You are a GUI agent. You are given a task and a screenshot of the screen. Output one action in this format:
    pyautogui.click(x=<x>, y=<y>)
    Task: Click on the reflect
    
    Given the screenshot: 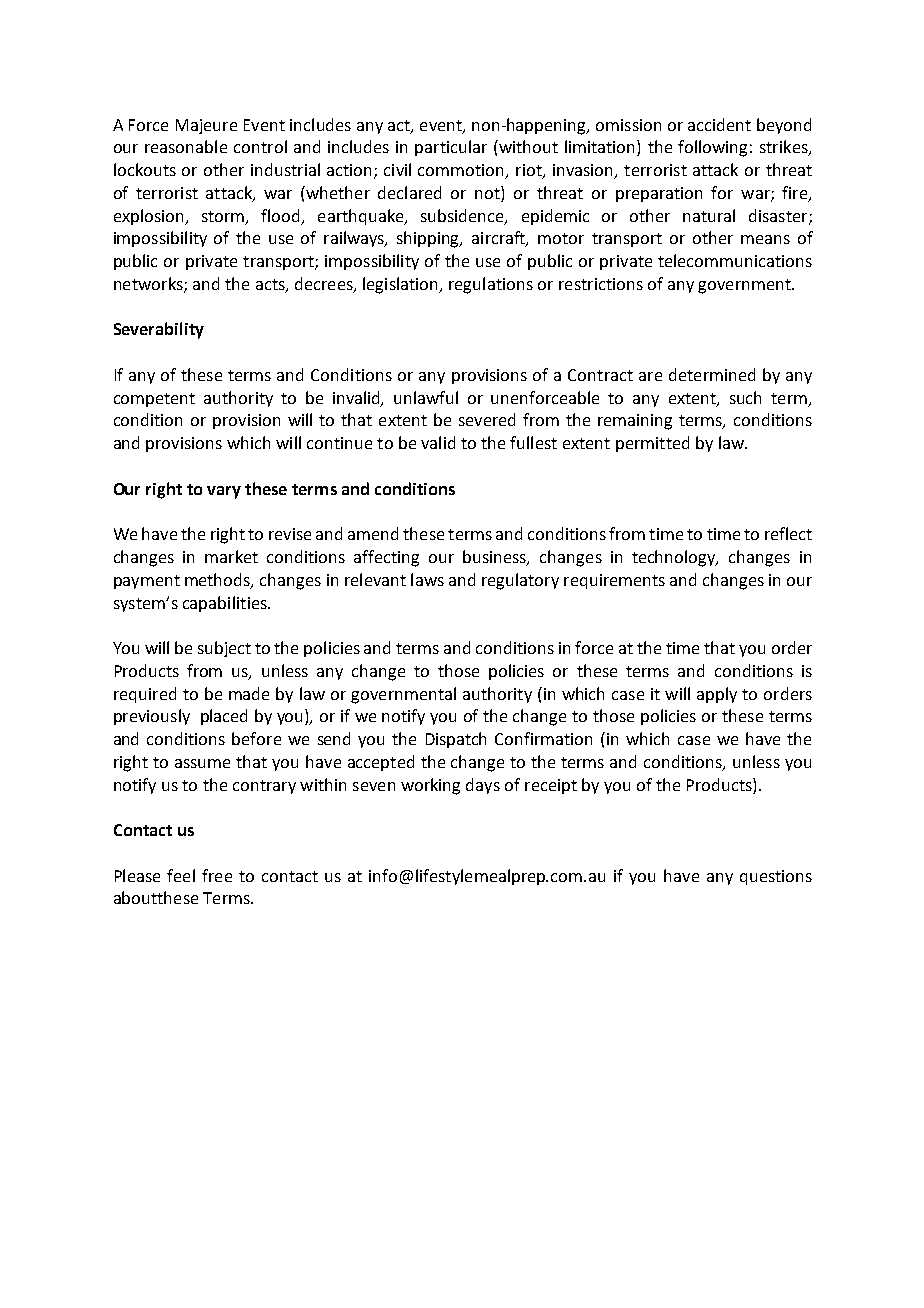 What is the action you would take?
    pyautogui.click(x=788, y=533)
